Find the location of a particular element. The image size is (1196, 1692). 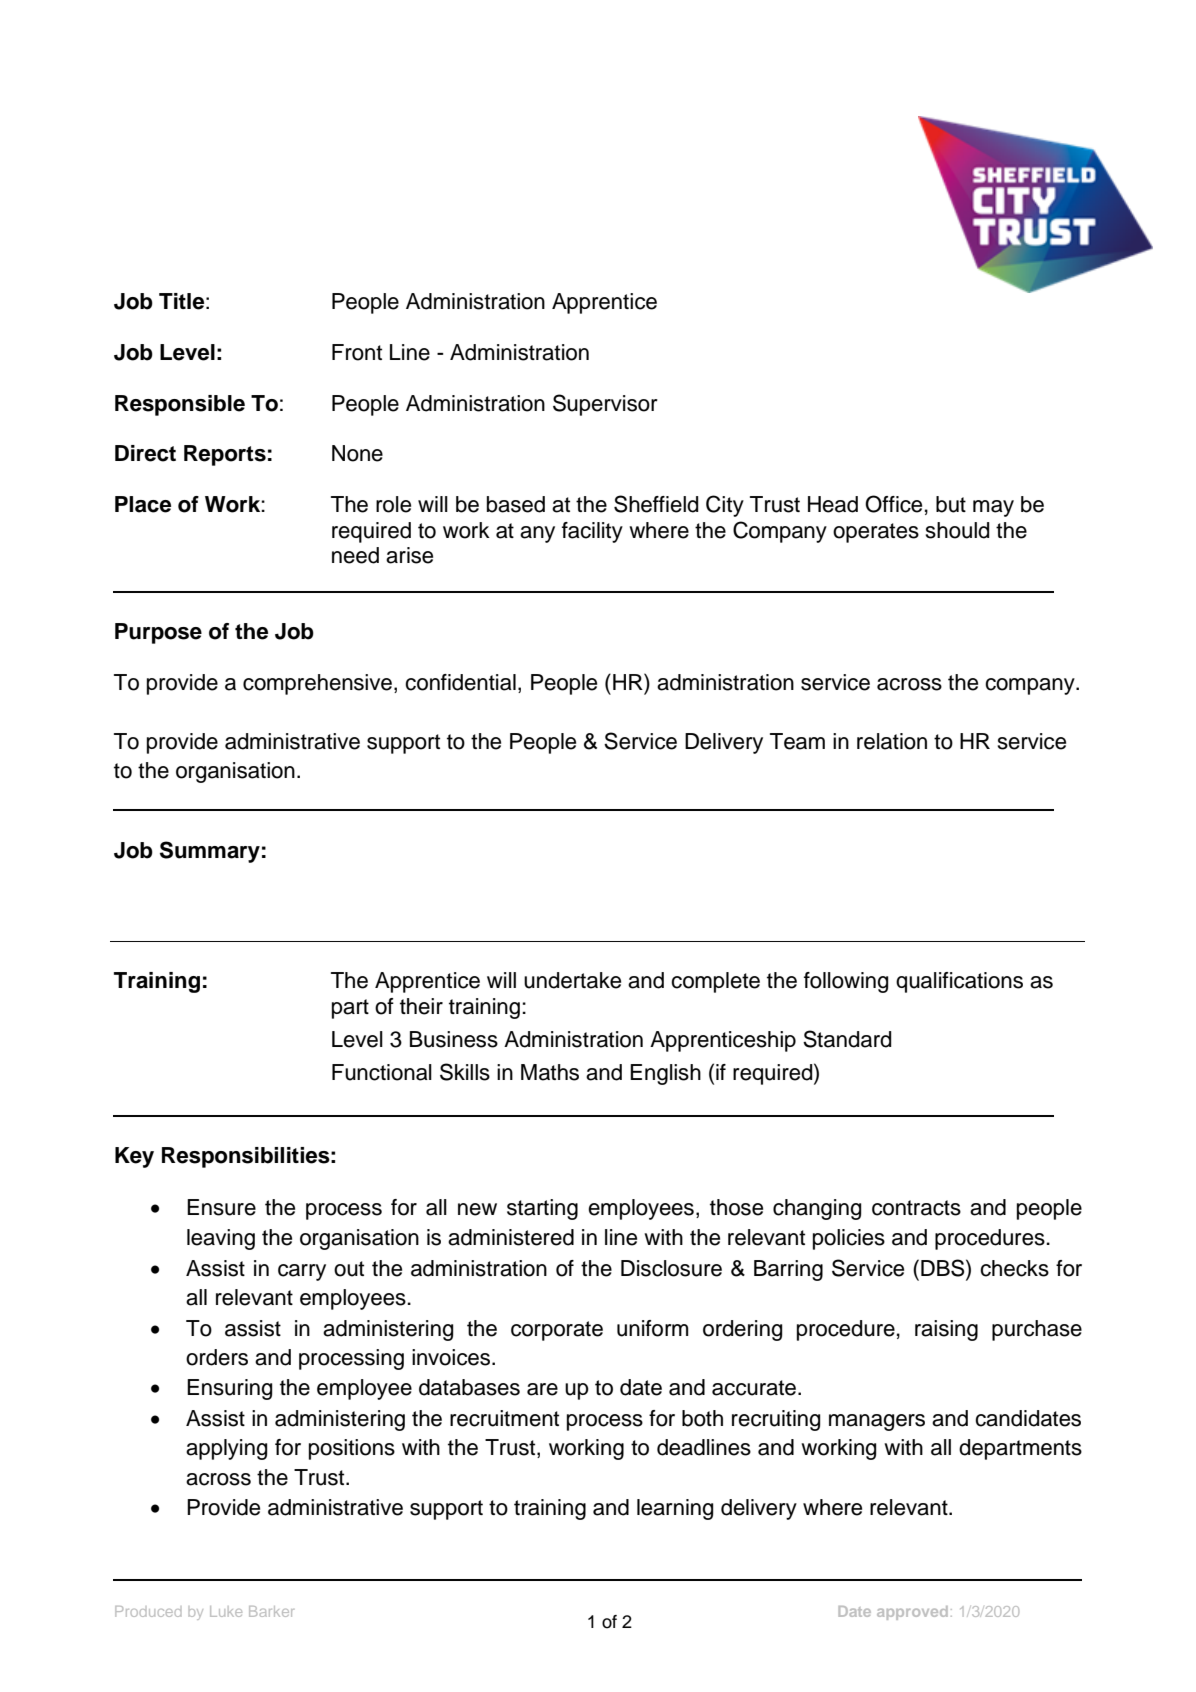

learning is located at coordinates (675, 1509).
